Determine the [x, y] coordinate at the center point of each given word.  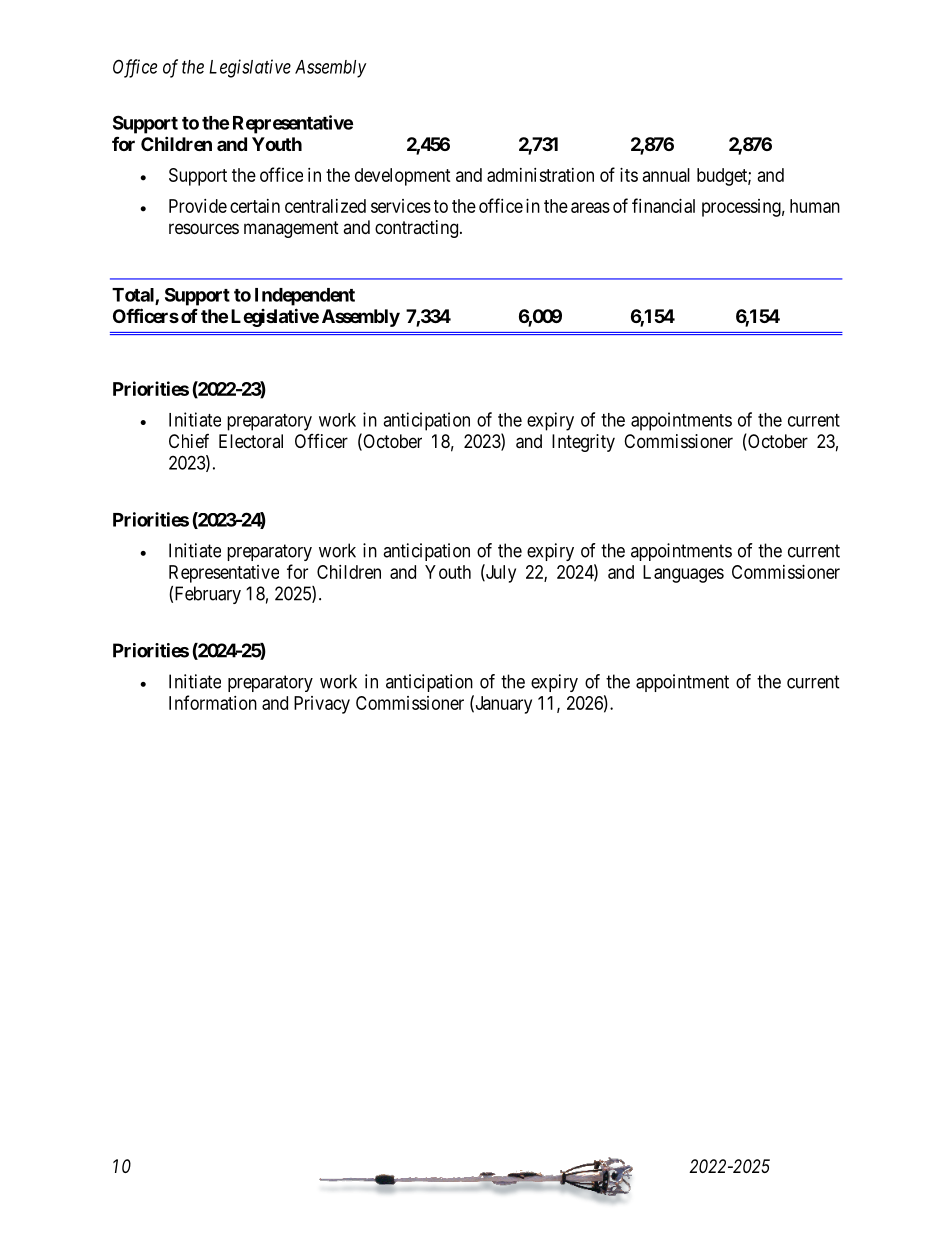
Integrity [583, 443]
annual [666, 175]
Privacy [322, 705]
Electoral [251, 441]
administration [540, 175]
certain [255, 206]
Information [213, 702]
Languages [683, 574]
